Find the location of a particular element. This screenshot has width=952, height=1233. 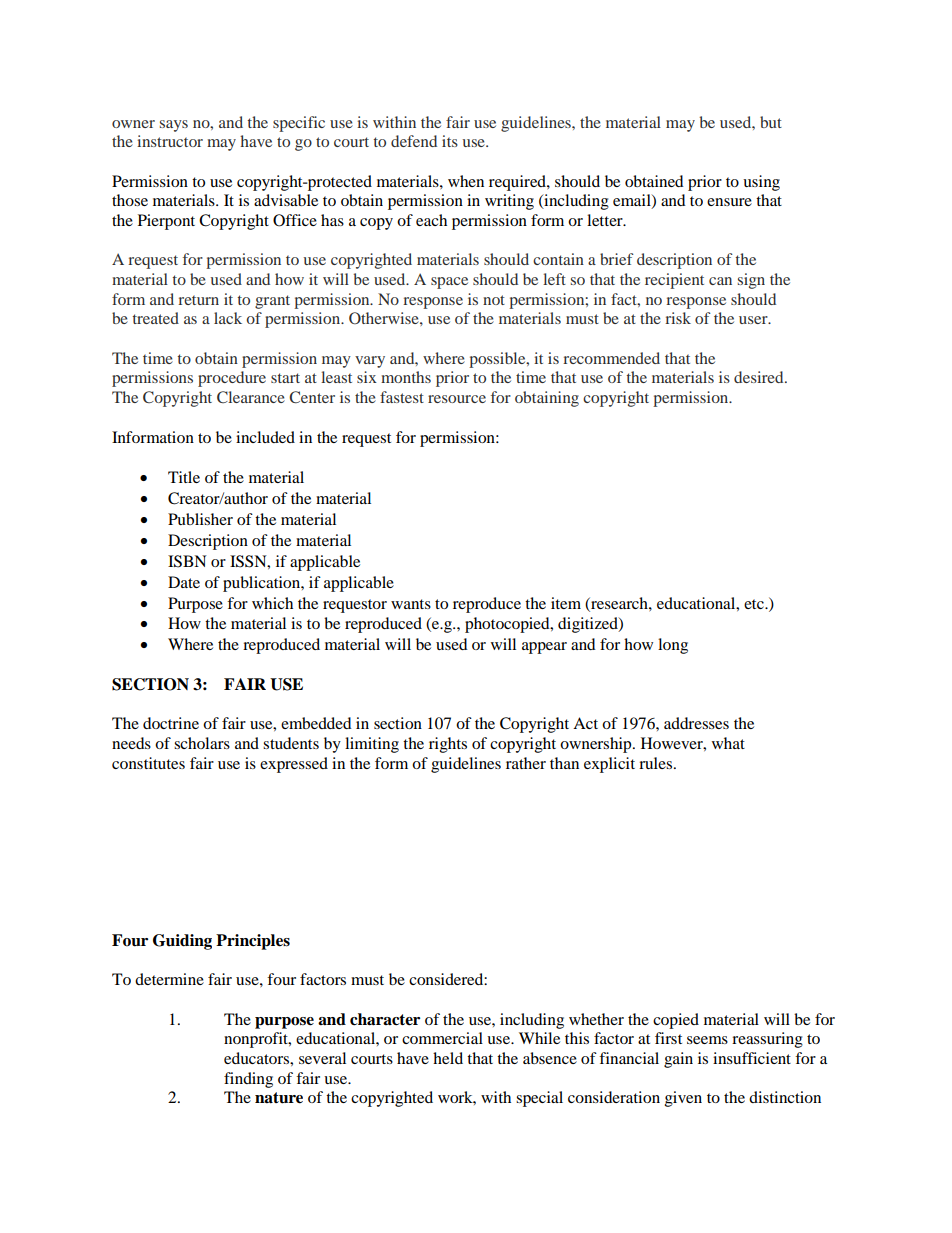

using is located at coordinates (761, 183).
